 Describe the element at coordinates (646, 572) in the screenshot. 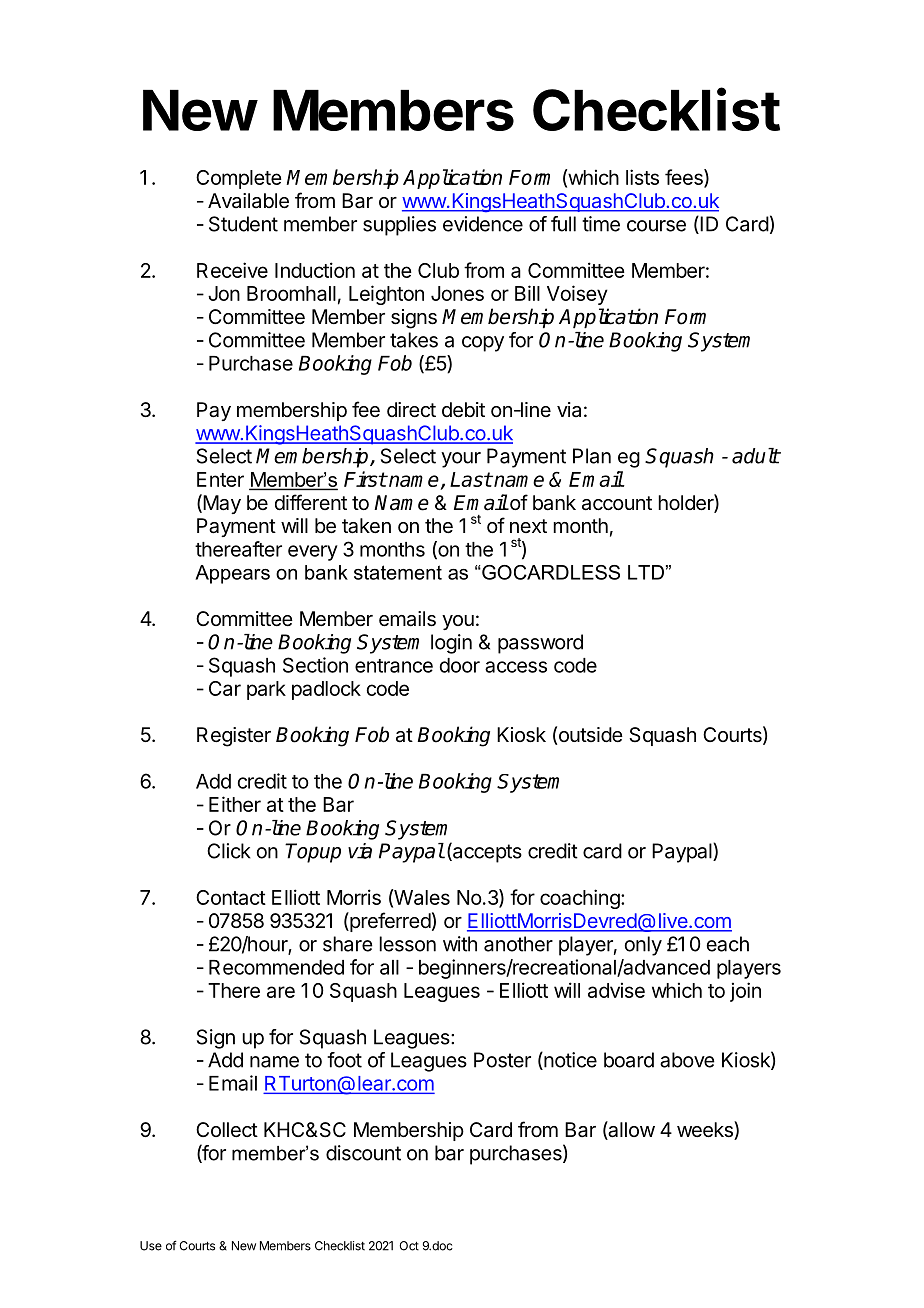

I see `LTD` at that location.
